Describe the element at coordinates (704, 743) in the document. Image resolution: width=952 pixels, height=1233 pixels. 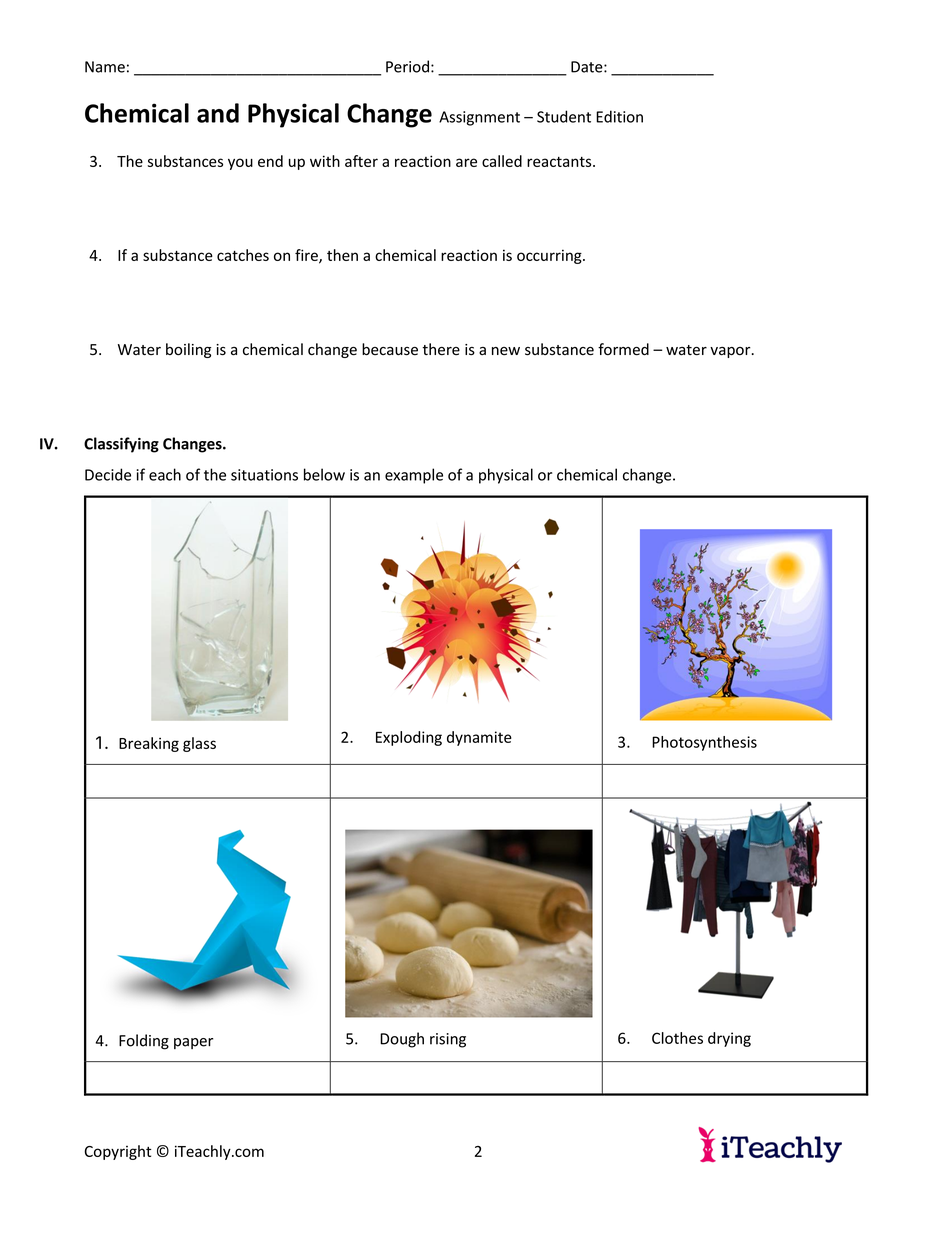
I see `Photosynthesis` at that location.
